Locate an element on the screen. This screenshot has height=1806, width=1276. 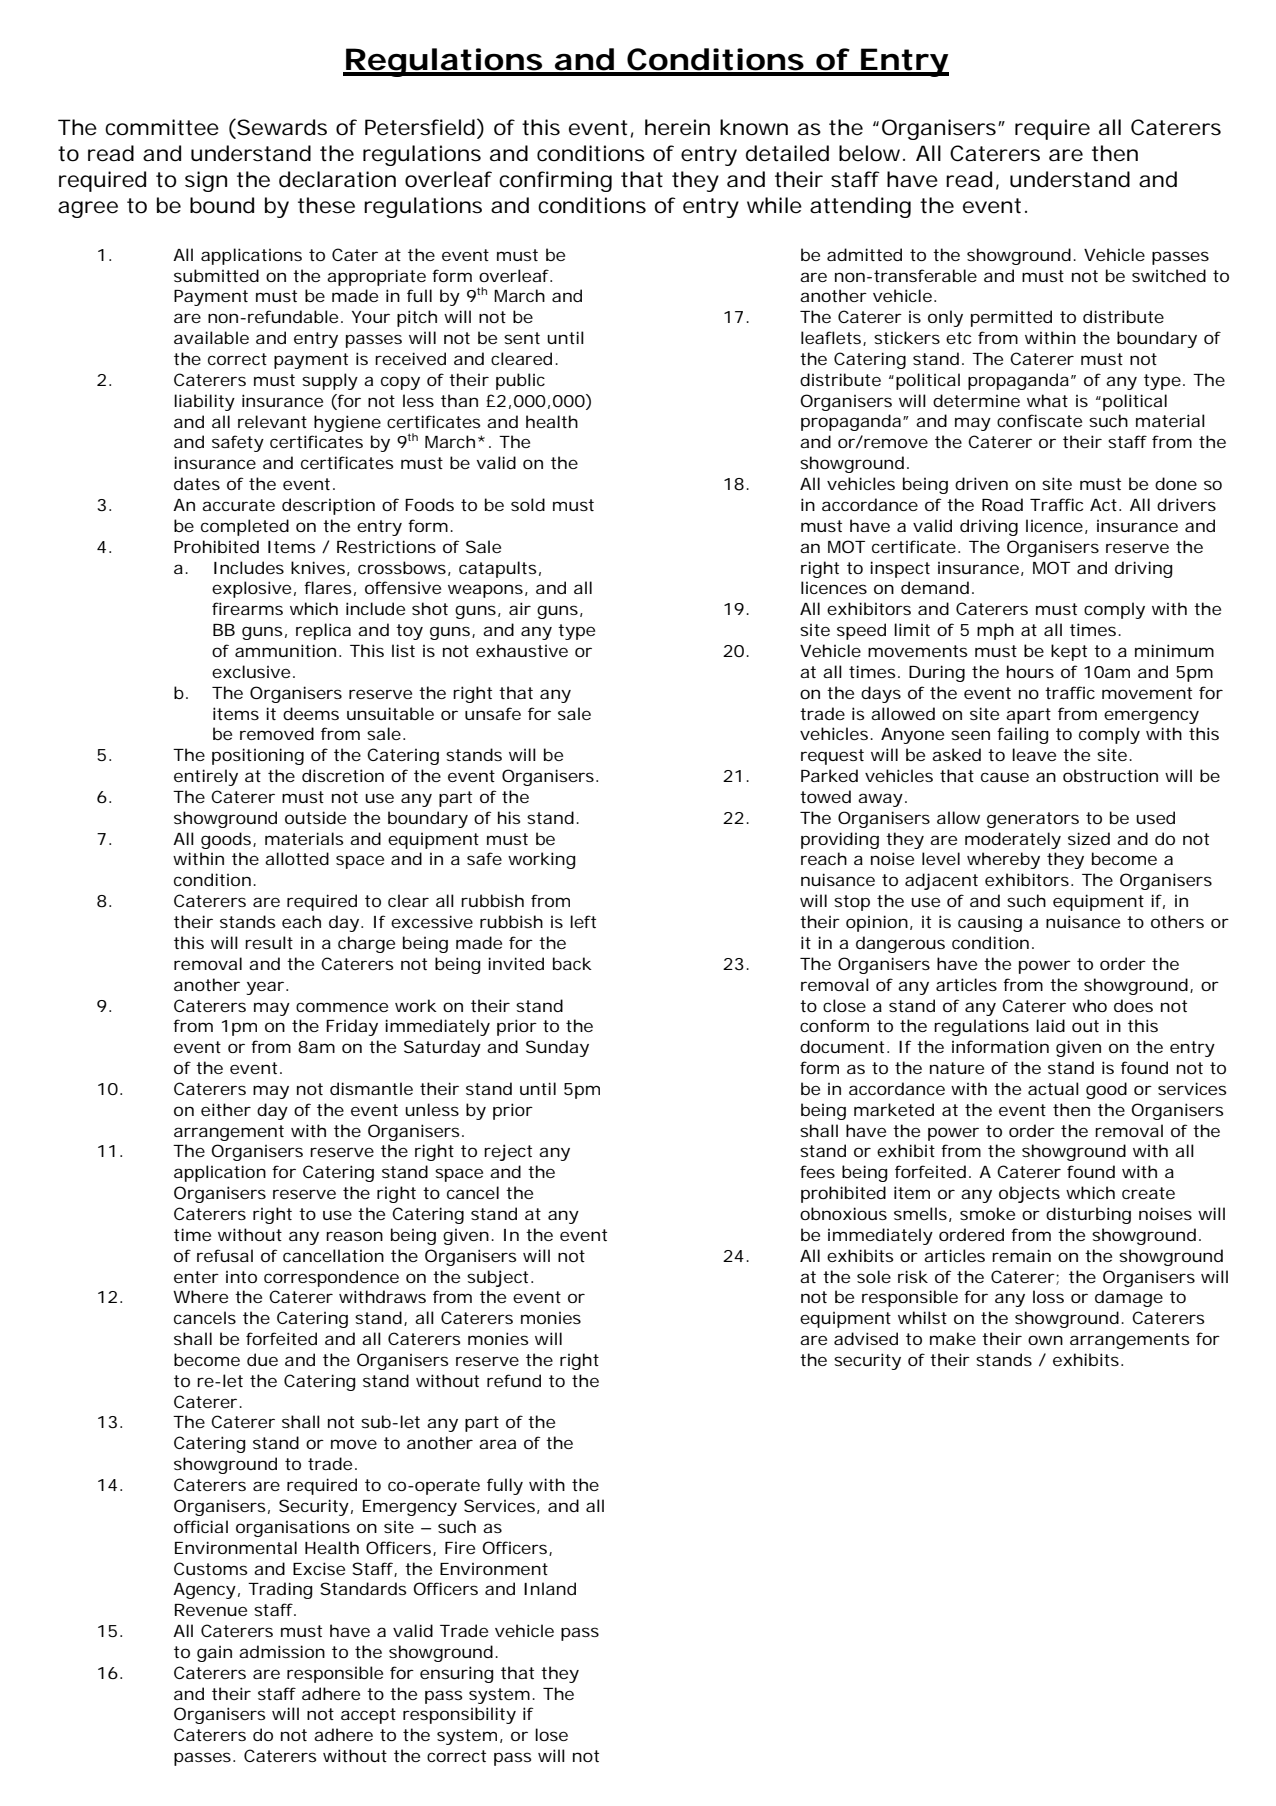
left is located at coordinates (583, 921).
